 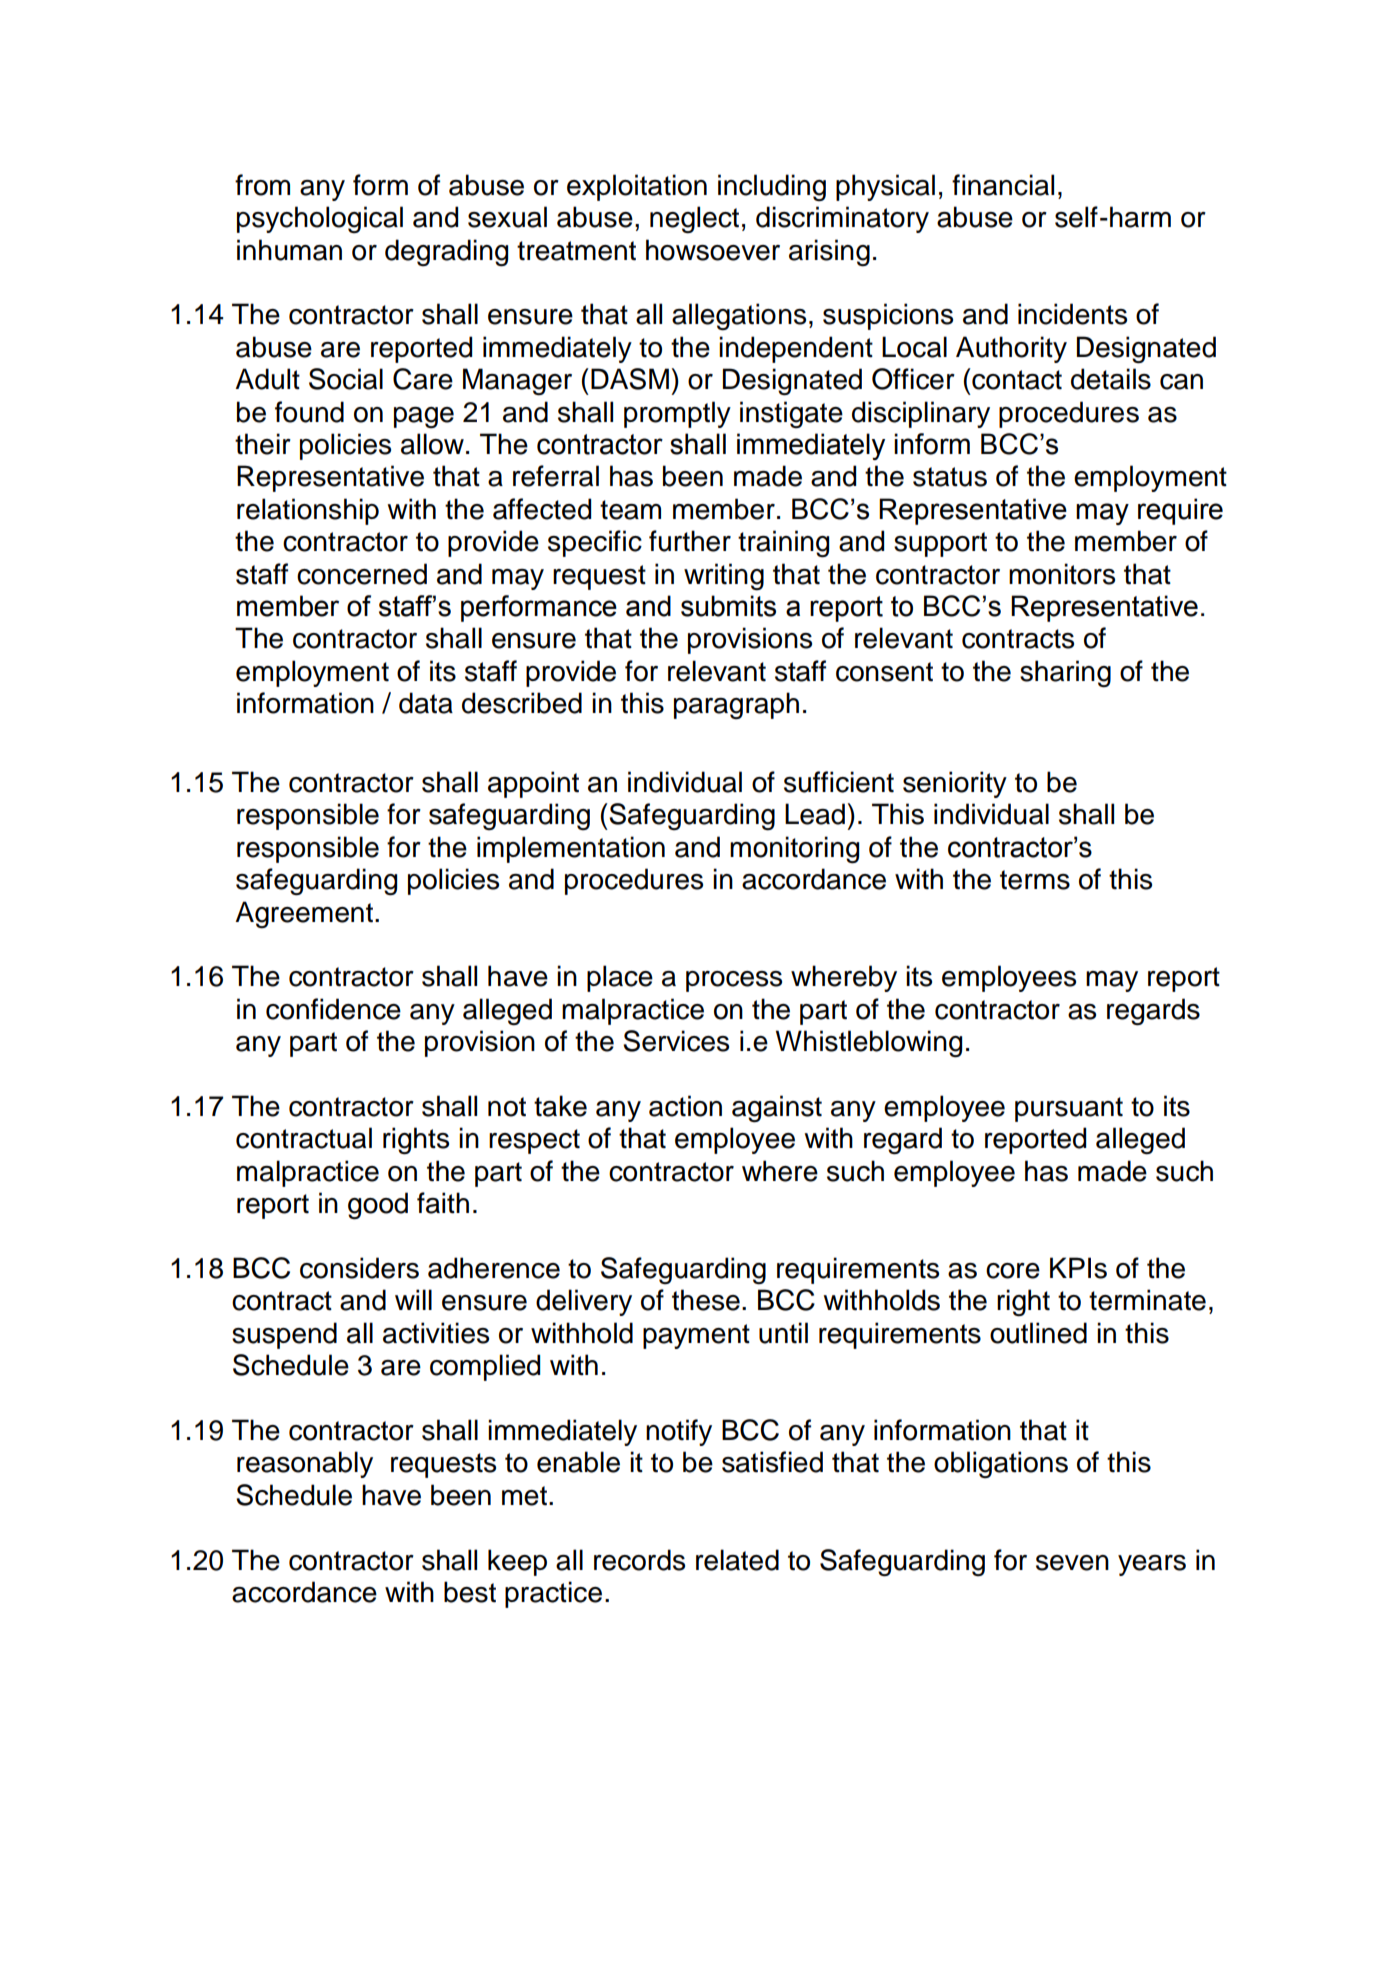 I want to click on sharing, so click(x=1065, y=674).
